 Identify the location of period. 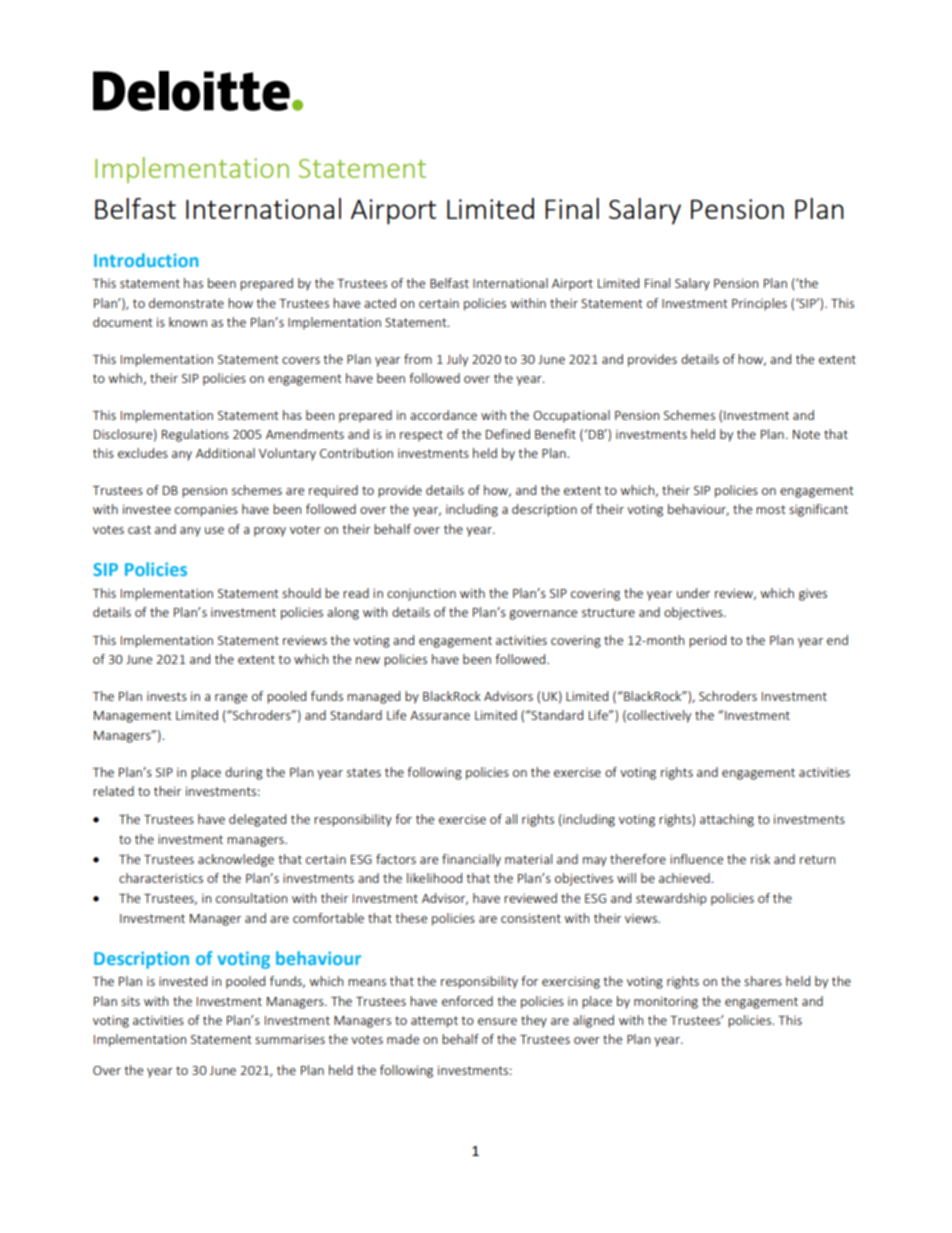
(707, 641).
